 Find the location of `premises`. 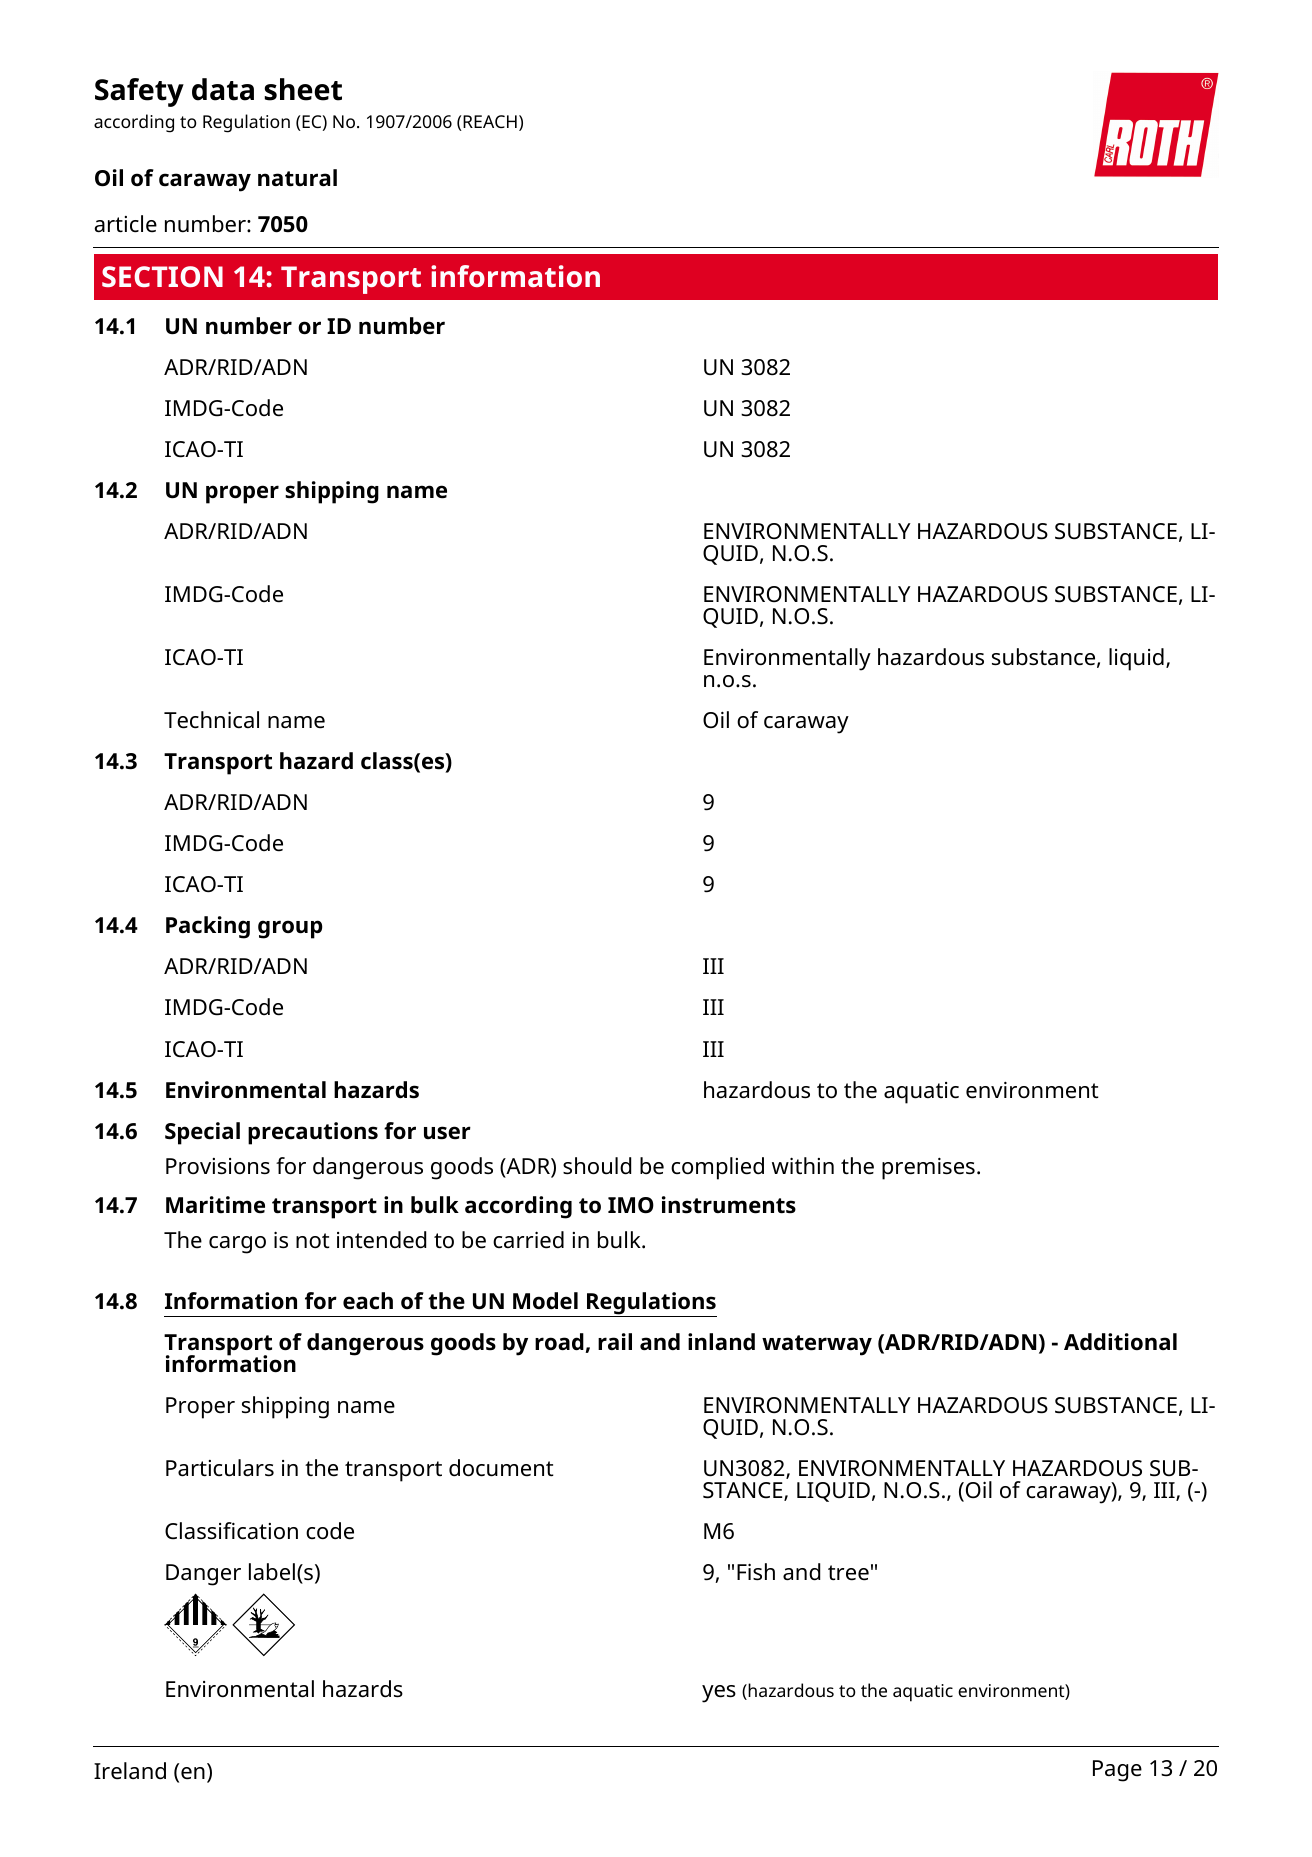

premises is located at coordinates (928, 1168).
